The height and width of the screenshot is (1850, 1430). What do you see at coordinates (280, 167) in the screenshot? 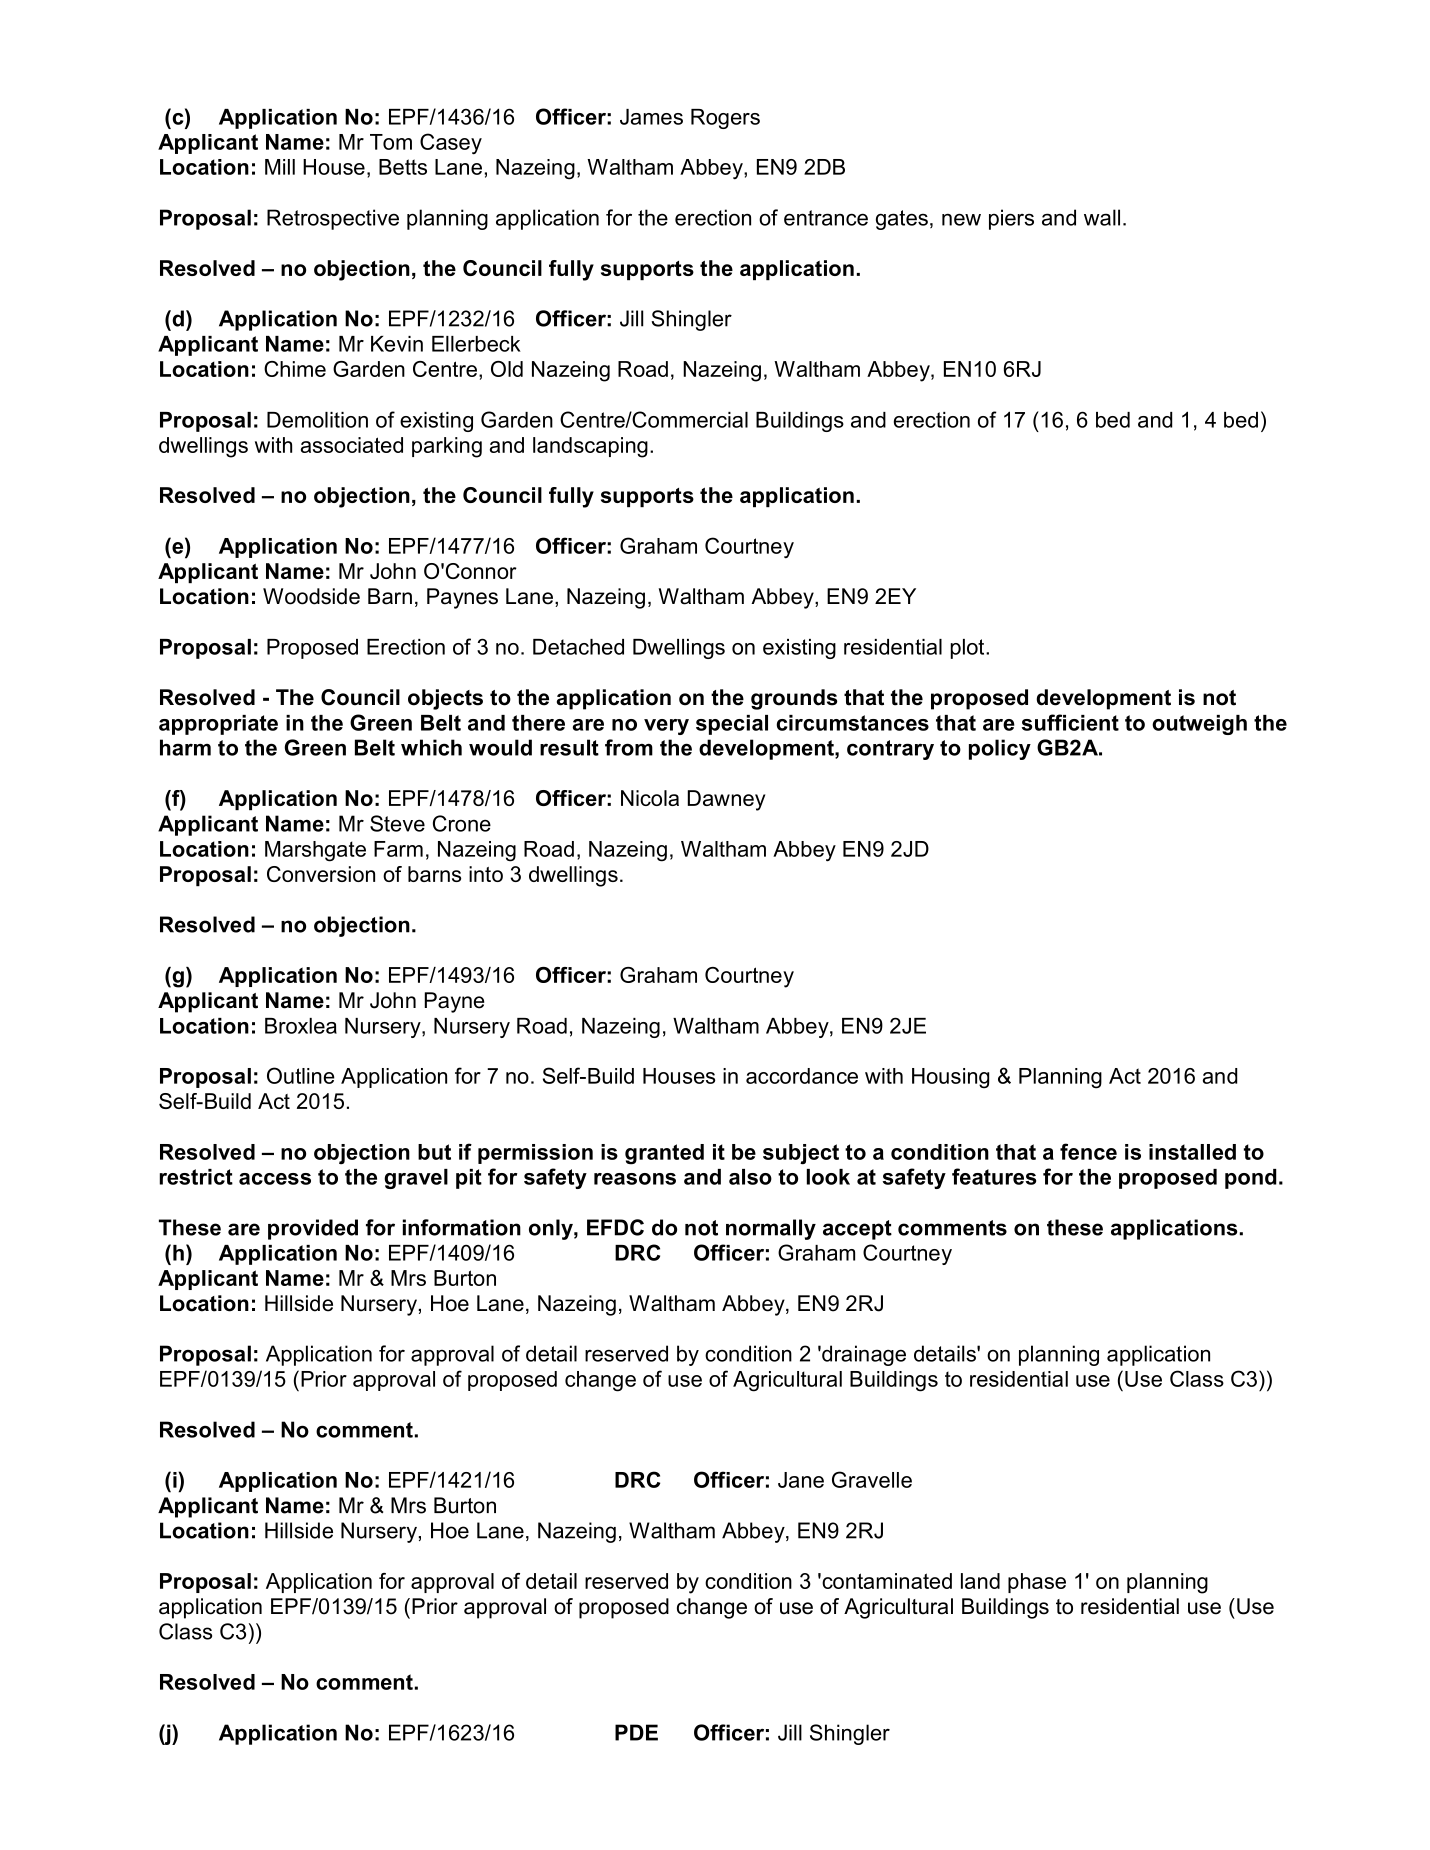
I see `Mill` at bounding box center [280, 167].
